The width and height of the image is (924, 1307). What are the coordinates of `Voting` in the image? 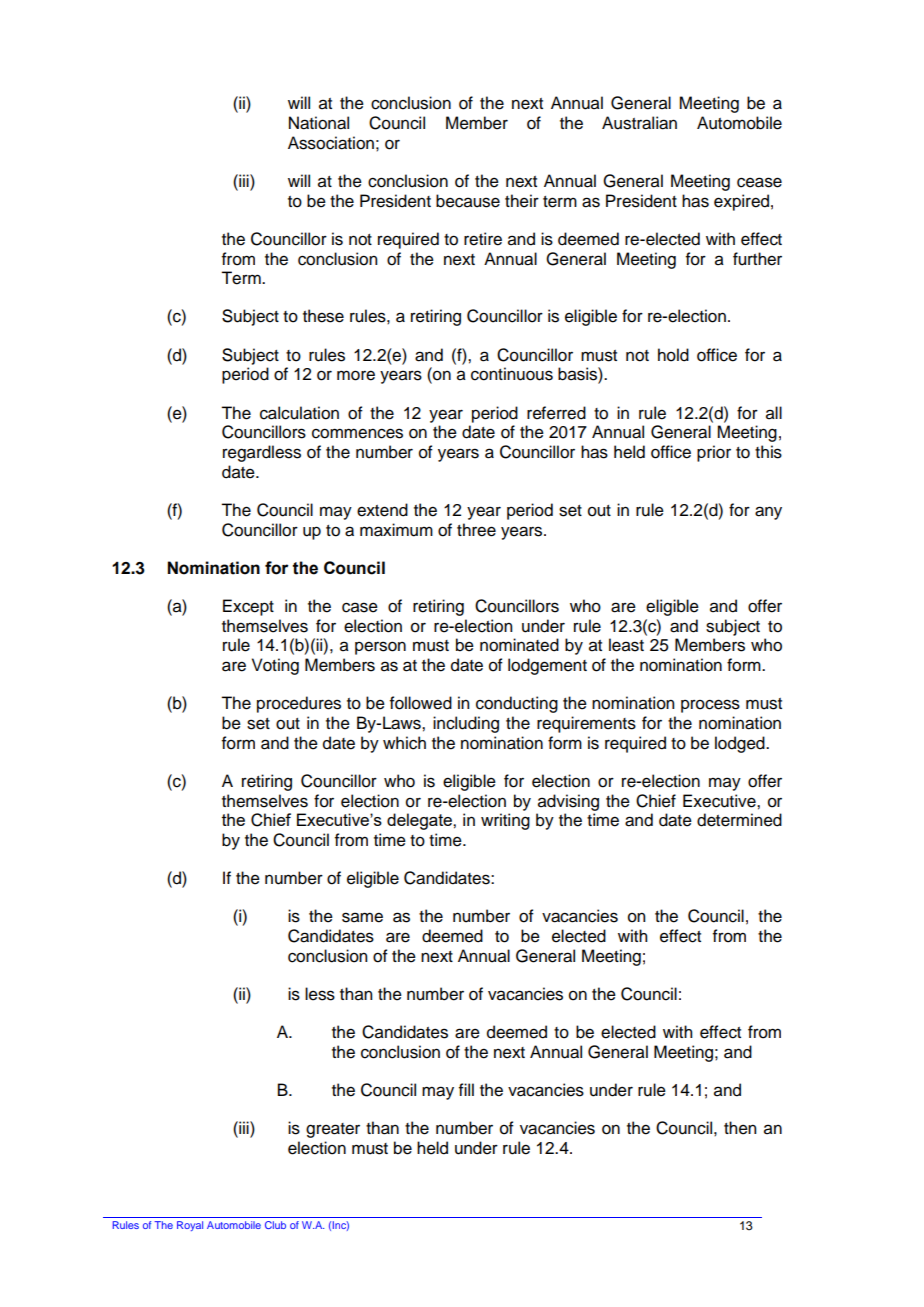 It's located at (275, 666).
